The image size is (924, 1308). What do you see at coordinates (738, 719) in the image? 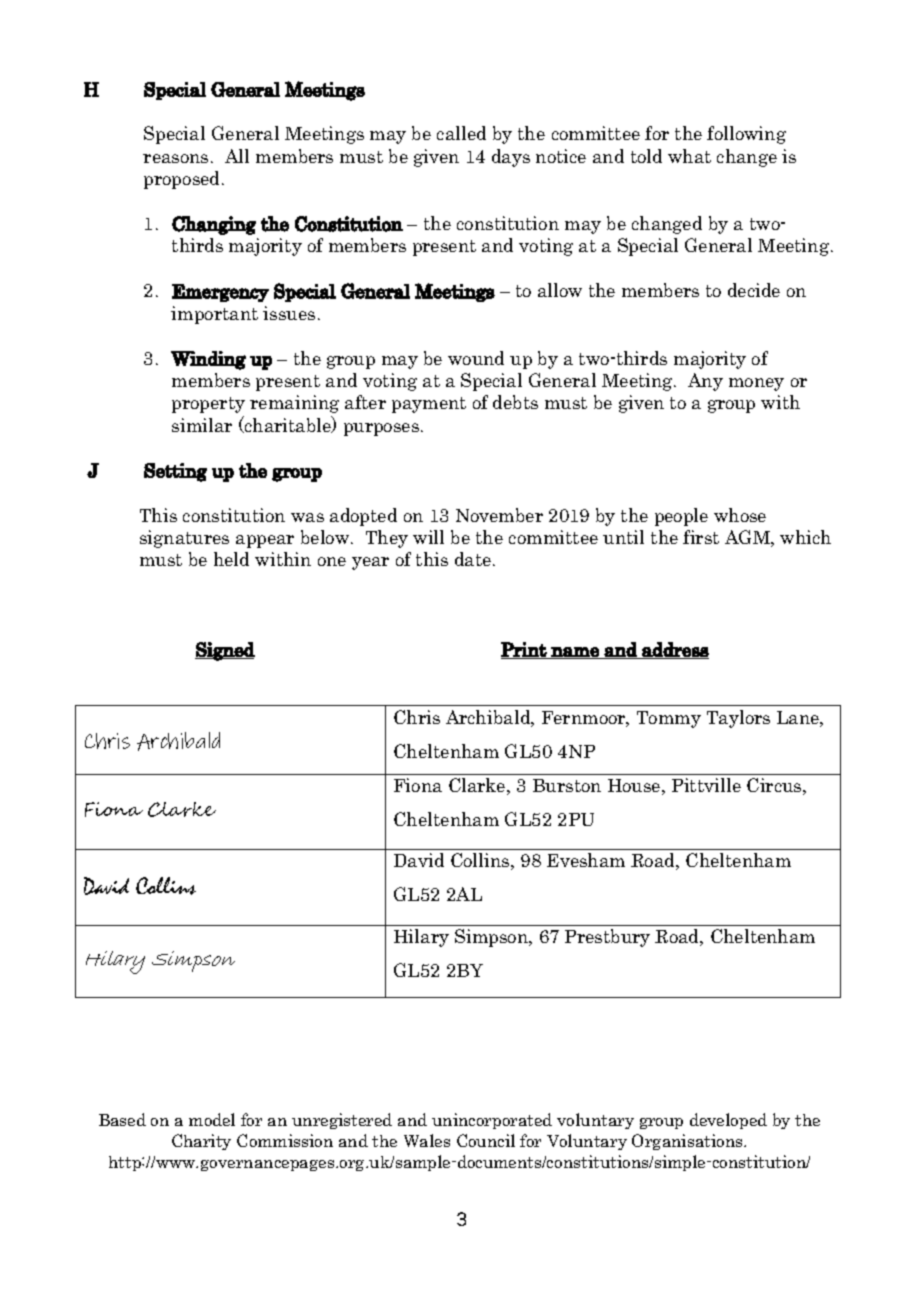
I see `Taylors` at bounding box center [738, 719].
